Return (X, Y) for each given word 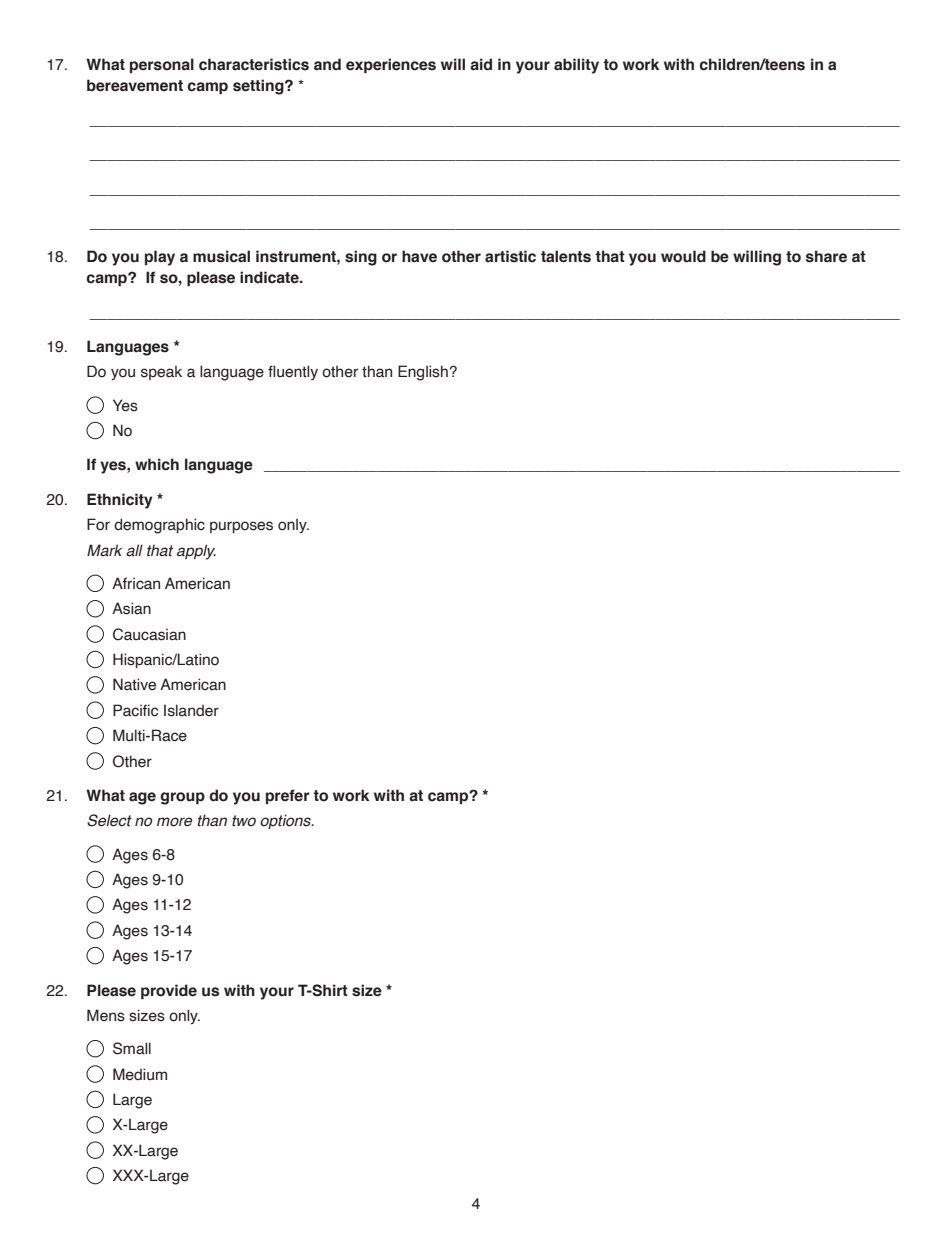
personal (162, 65)
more (174, 822)
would (683, 256)
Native (134, 684)
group (182, 798)
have (419, 256)
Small (132, 1048)
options (286, 821)
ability (576, 66)
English (423, 373)
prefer (288, 796)
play (160, 258)
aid (481, 64)
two (244, 821)
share (826, 256)
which (157, 464)
